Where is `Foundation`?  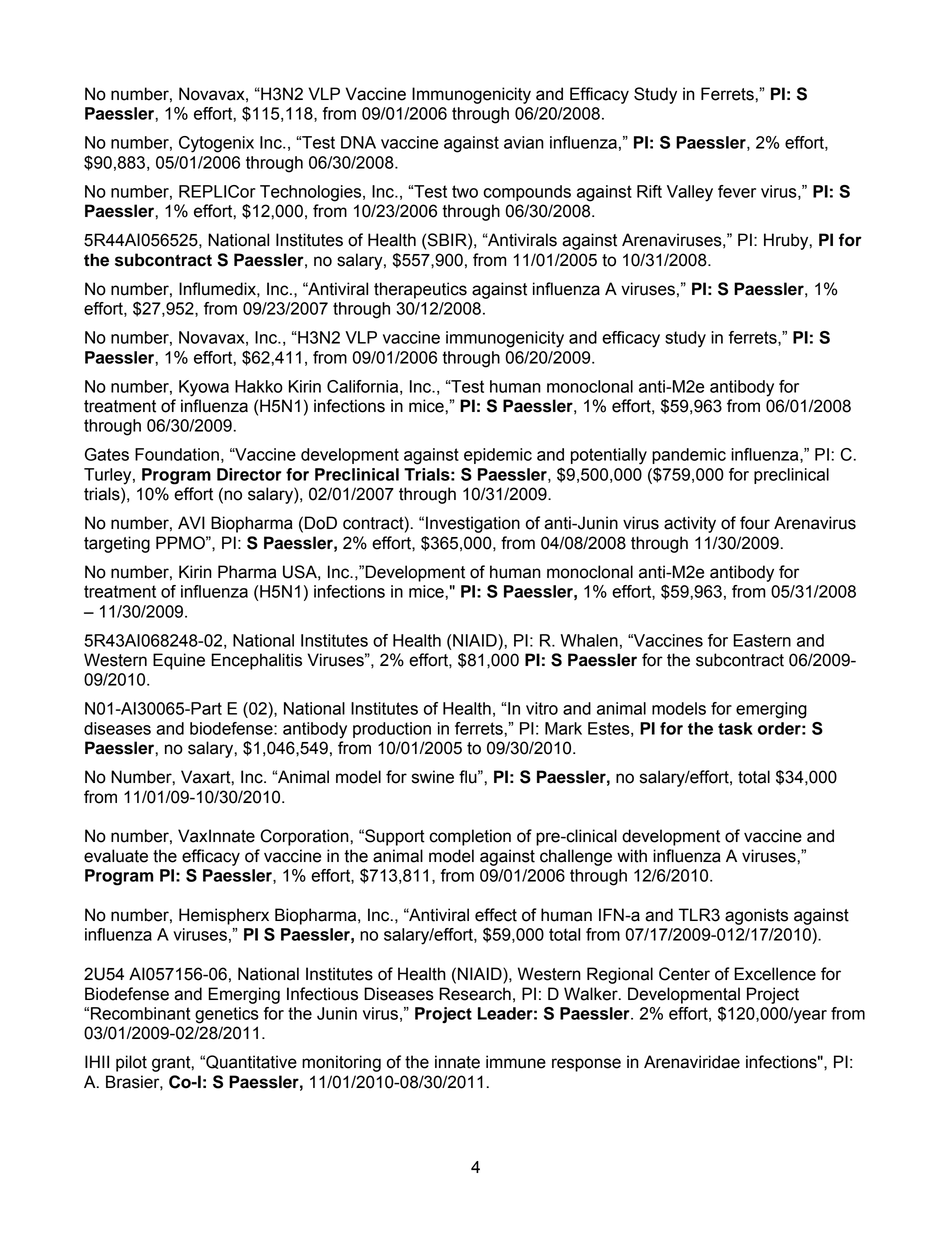 Foundation is located at coordinates (177, 454).
